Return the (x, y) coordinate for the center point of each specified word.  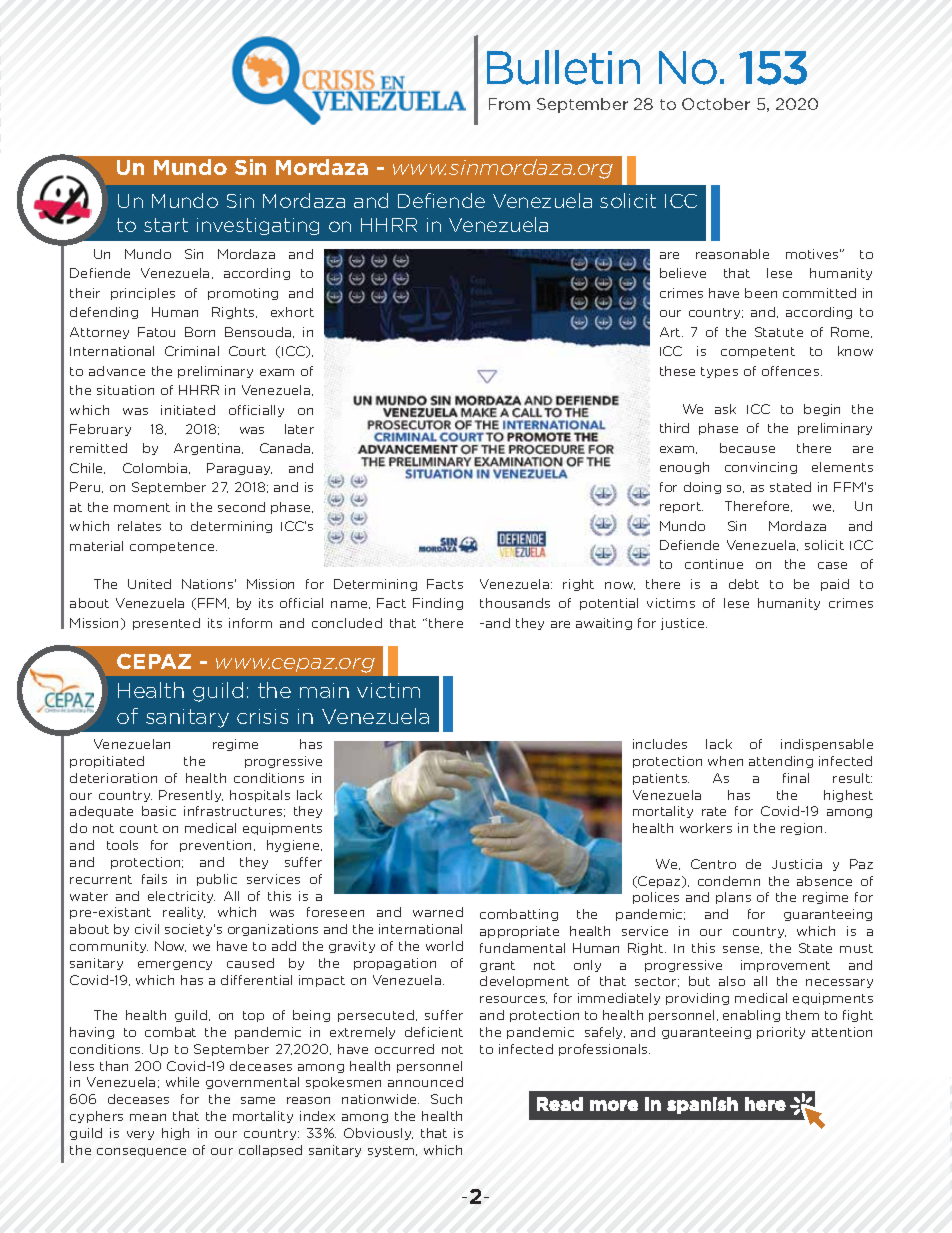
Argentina (208, 449)
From (509, 104)
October (716, 104)
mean (148, 1117)
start (166, 225)
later (299, 429)
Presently (191, 796)
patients (661, 779)
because (747, 448)
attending (781, 762)
